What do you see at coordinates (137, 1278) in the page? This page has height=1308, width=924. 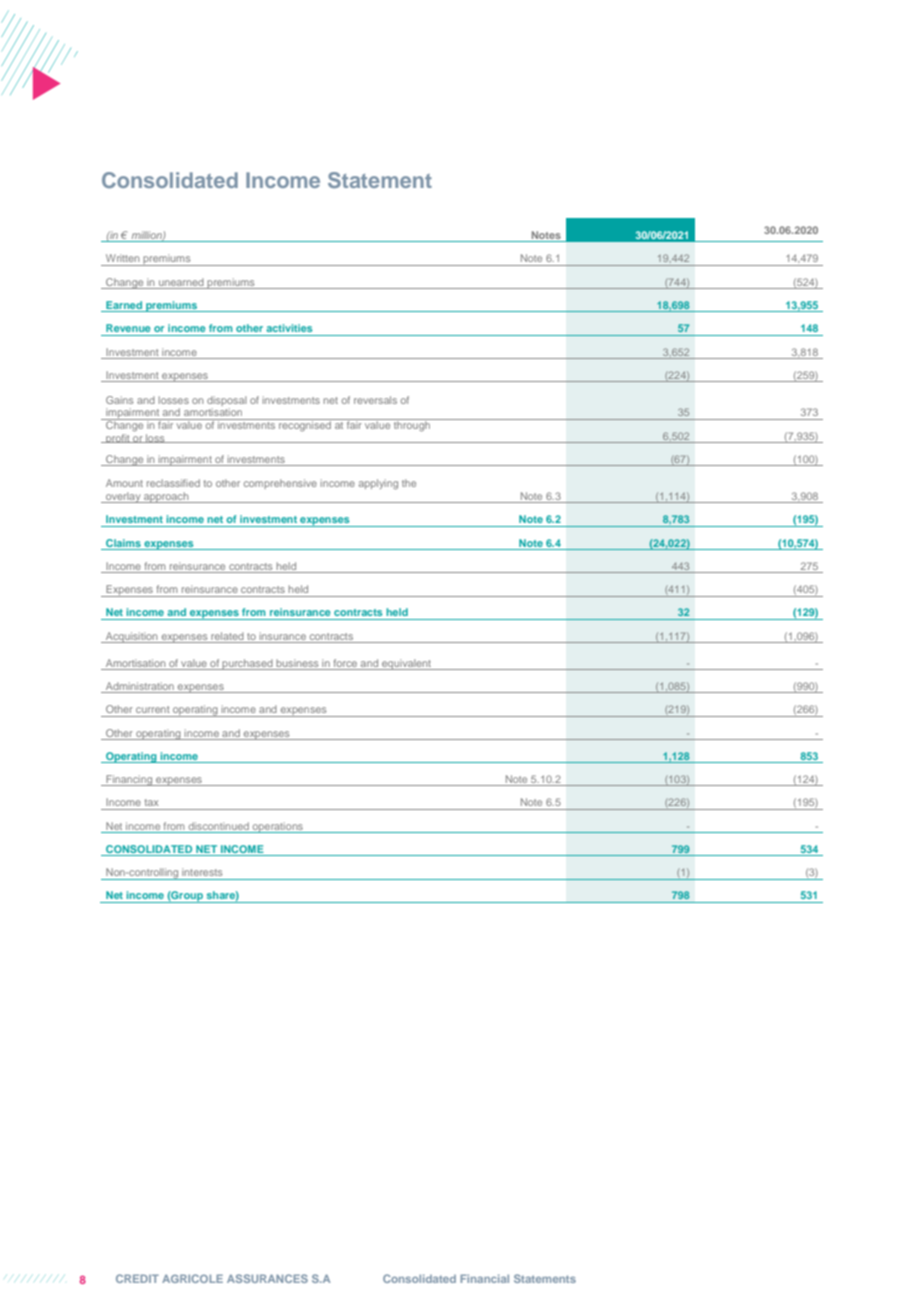 I see `CREDIT` at bounding box center [137, 1278].
